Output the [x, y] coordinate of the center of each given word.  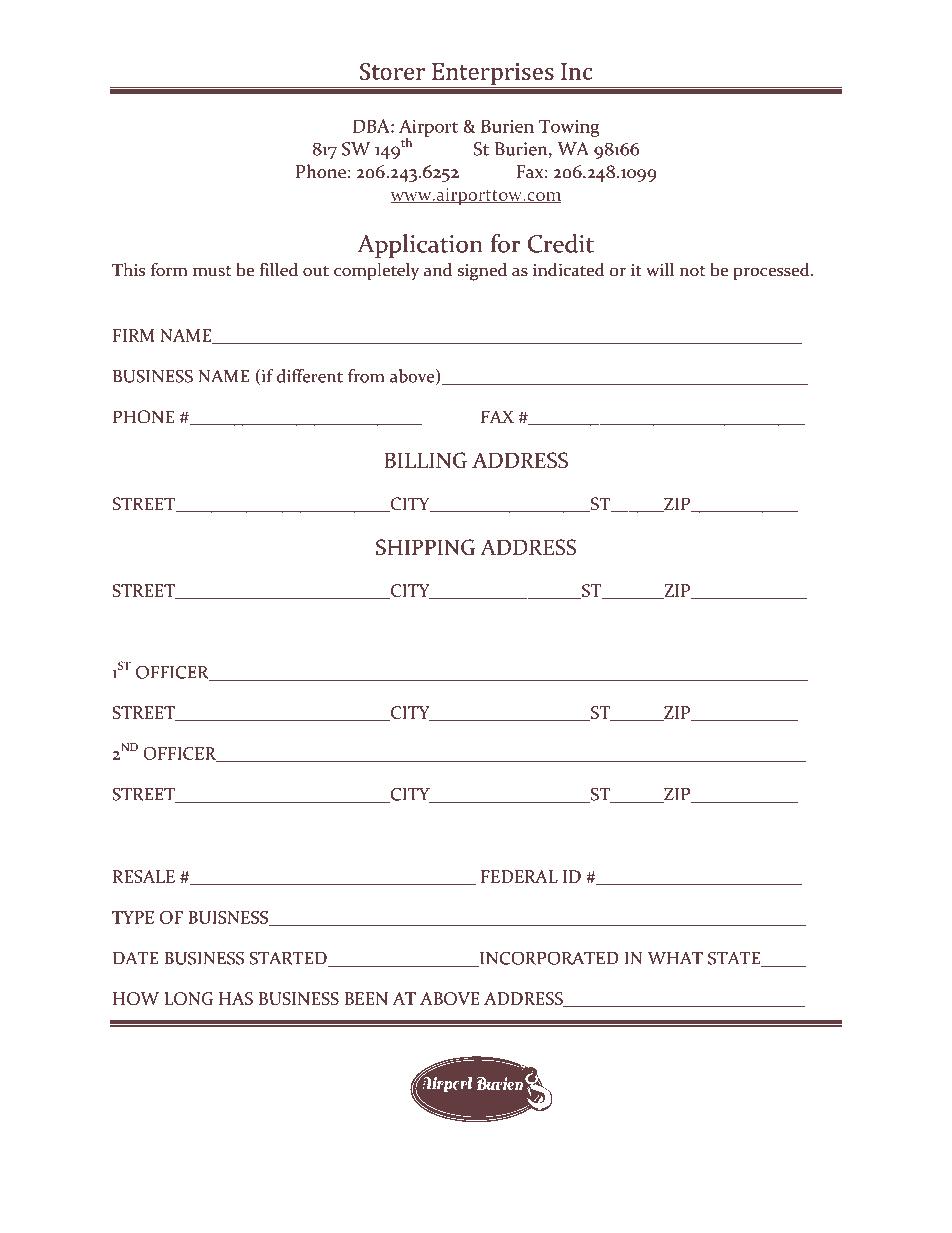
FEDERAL [519, 876]
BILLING [425, 460]
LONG [188, 998]
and [438, 270]
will [660, 269]
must [212, 271]
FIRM [134, 335]
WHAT [675, 958]
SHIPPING [425, 547]
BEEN [366, 998]
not [692, 271]
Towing [569, 128]
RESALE [144, 876]
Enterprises [493, 74]
